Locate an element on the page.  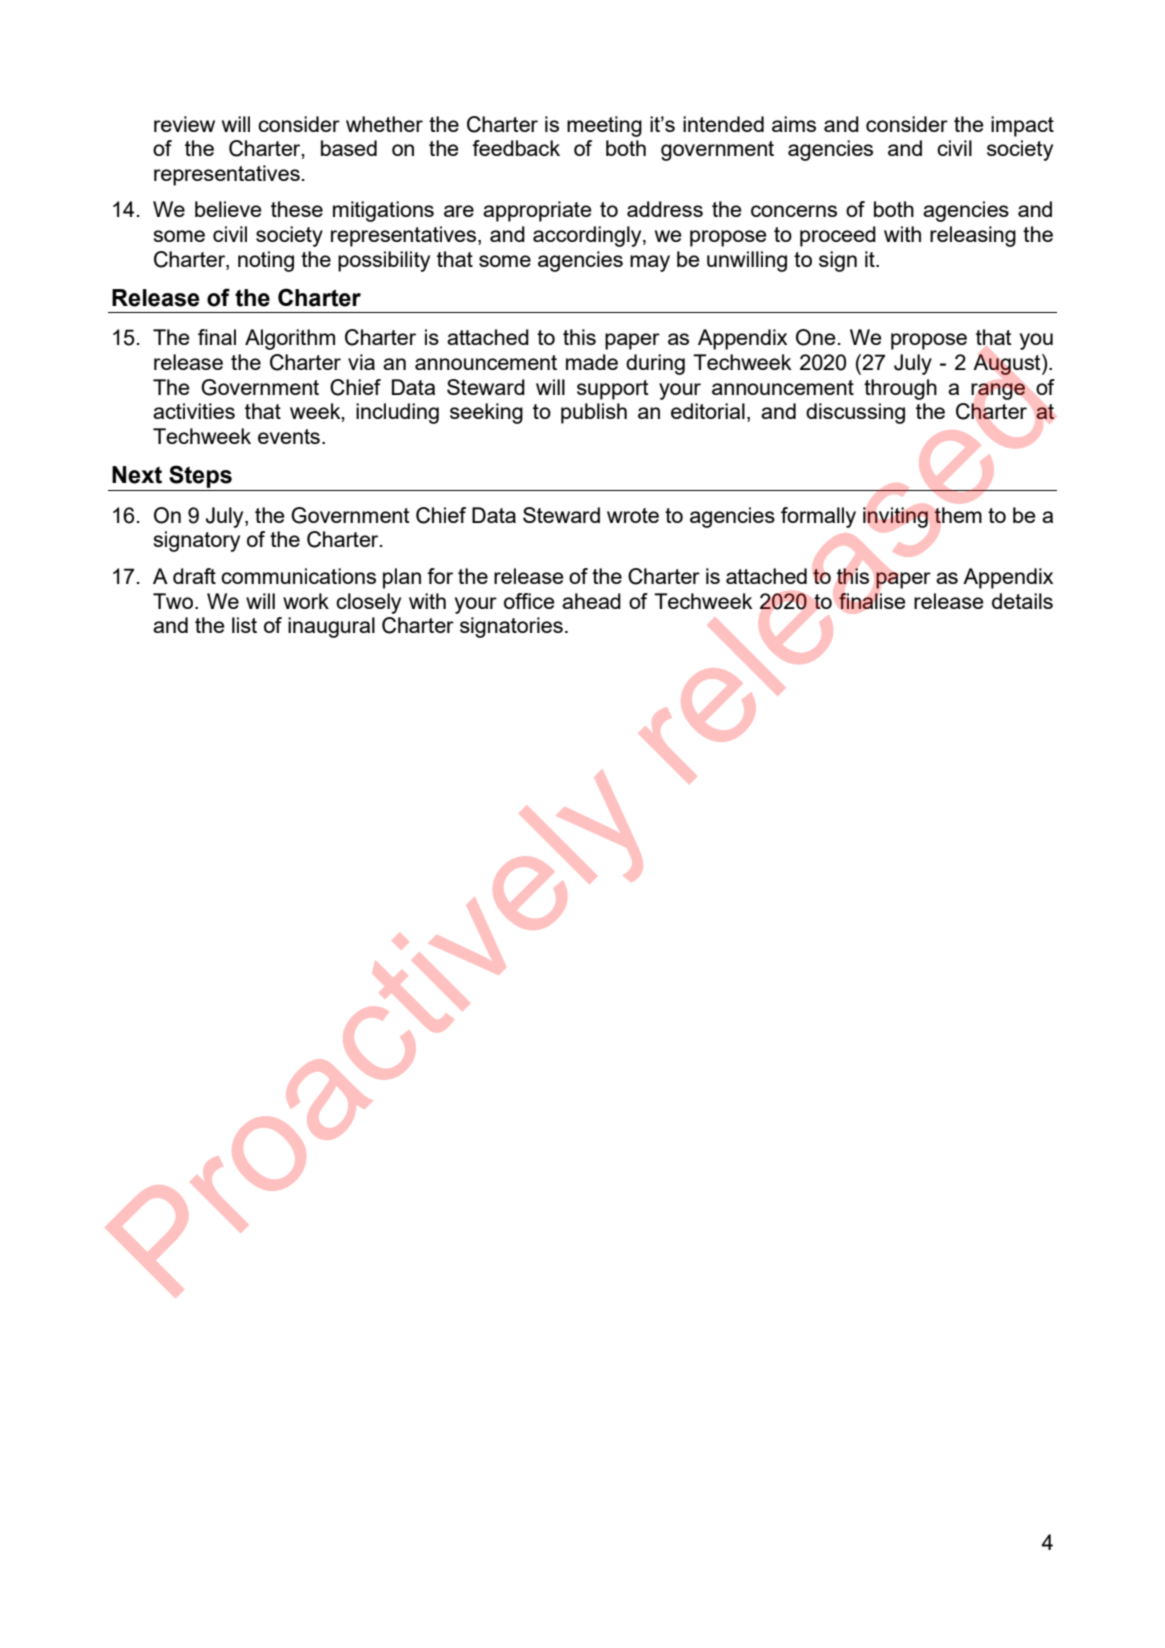
Steps is located at coordinates (200, 476).
